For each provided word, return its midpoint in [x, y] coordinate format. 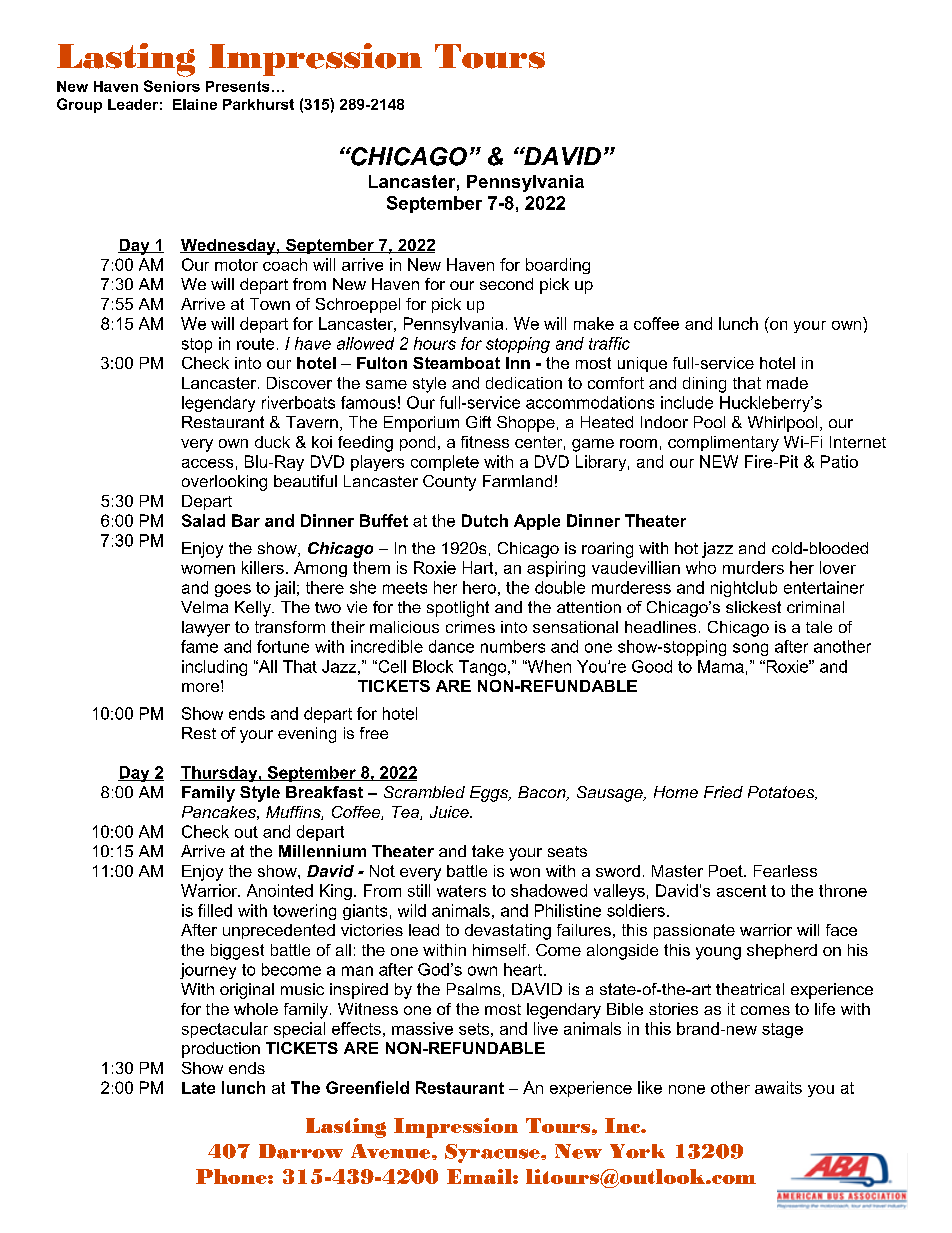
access [207, 463]
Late [198, 1088]
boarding [558, 266]
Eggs [490, 794]
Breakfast [324, 792]
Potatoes [782, 793]
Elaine [195, 104]
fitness [485, 442]
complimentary [723, 444]
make [594, 323]
